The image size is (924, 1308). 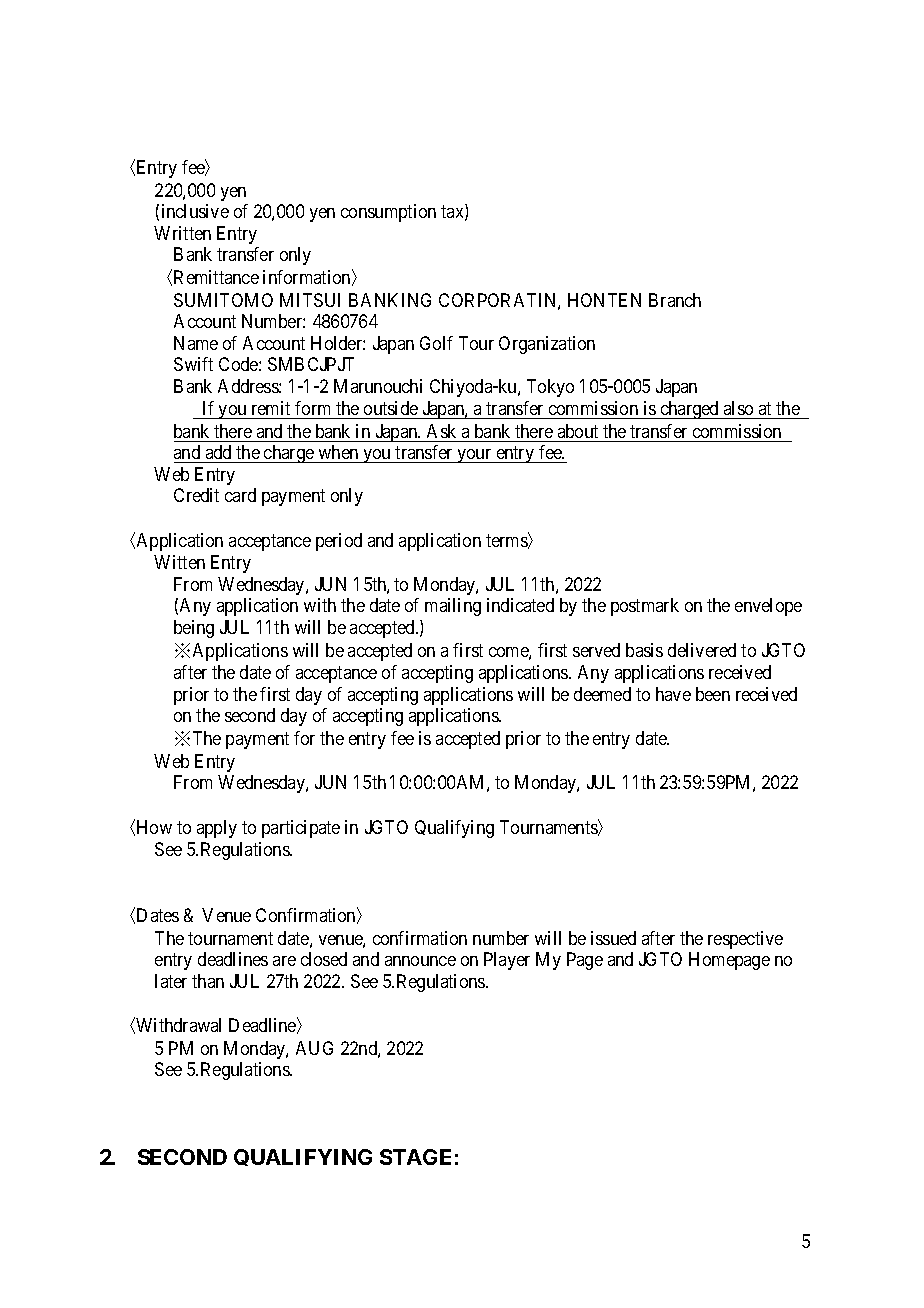 I want to click on issued, so click(x=613, y=938).
